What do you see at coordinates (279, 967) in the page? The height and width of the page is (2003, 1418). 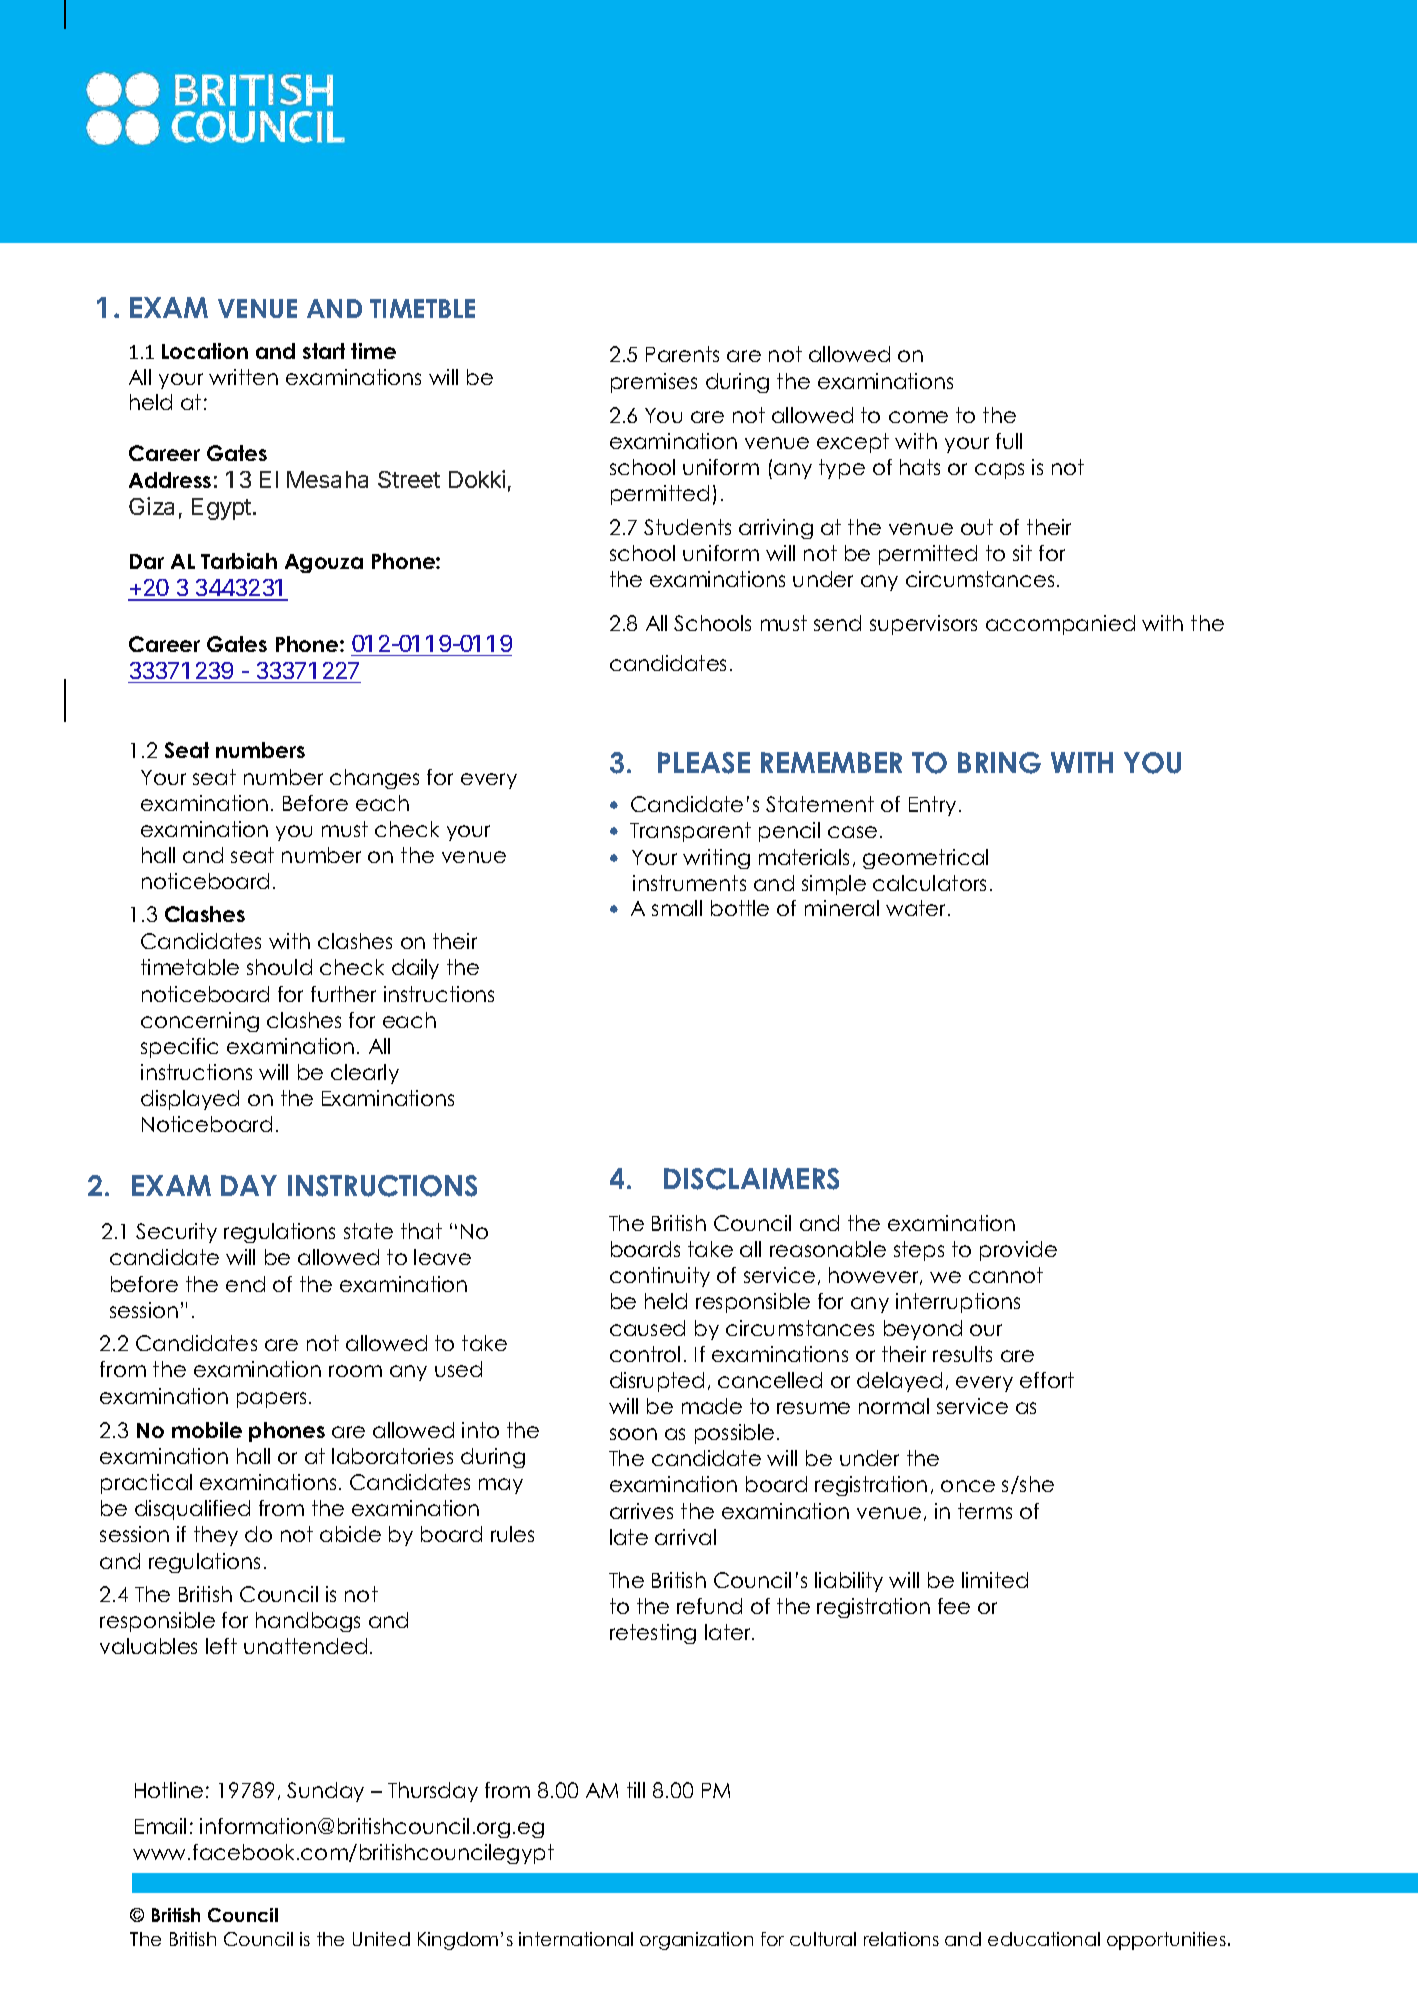 I see `should` at bounding box center [279, 967].
